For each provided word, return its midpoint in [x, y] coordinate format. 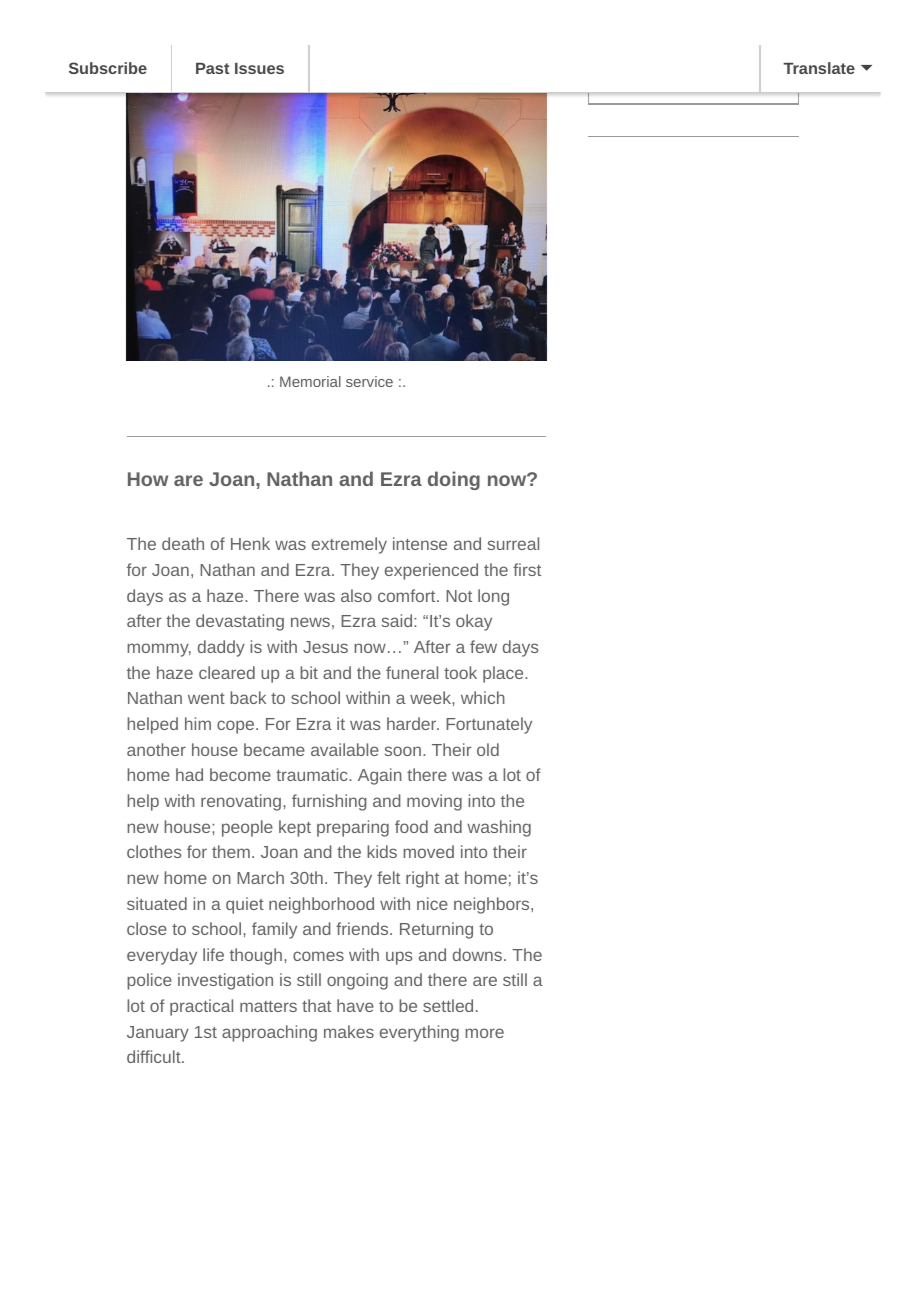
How [148, 479]
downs [477, 954]
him [198, 723]
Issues [259, 68]
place [503, 674]
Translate [819, 68]
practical [201, 1007]
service [369, 381]
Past [212, 68]
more [484, 1033]
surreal [513, 543]
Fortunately [489, 725]
